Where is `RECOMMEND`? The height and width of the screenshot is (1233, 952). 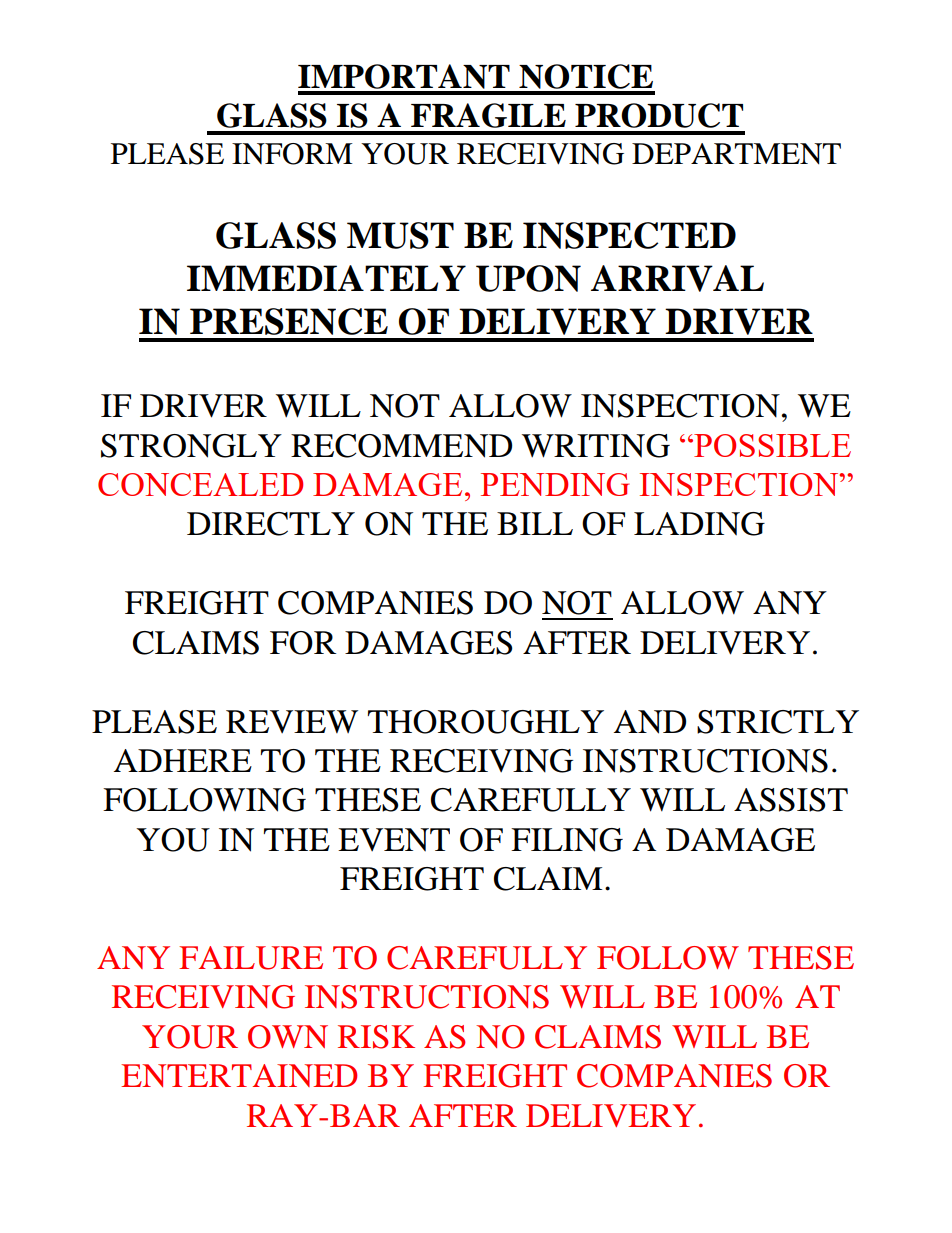
RECOMMEND is located at coordinates (401, 446).
